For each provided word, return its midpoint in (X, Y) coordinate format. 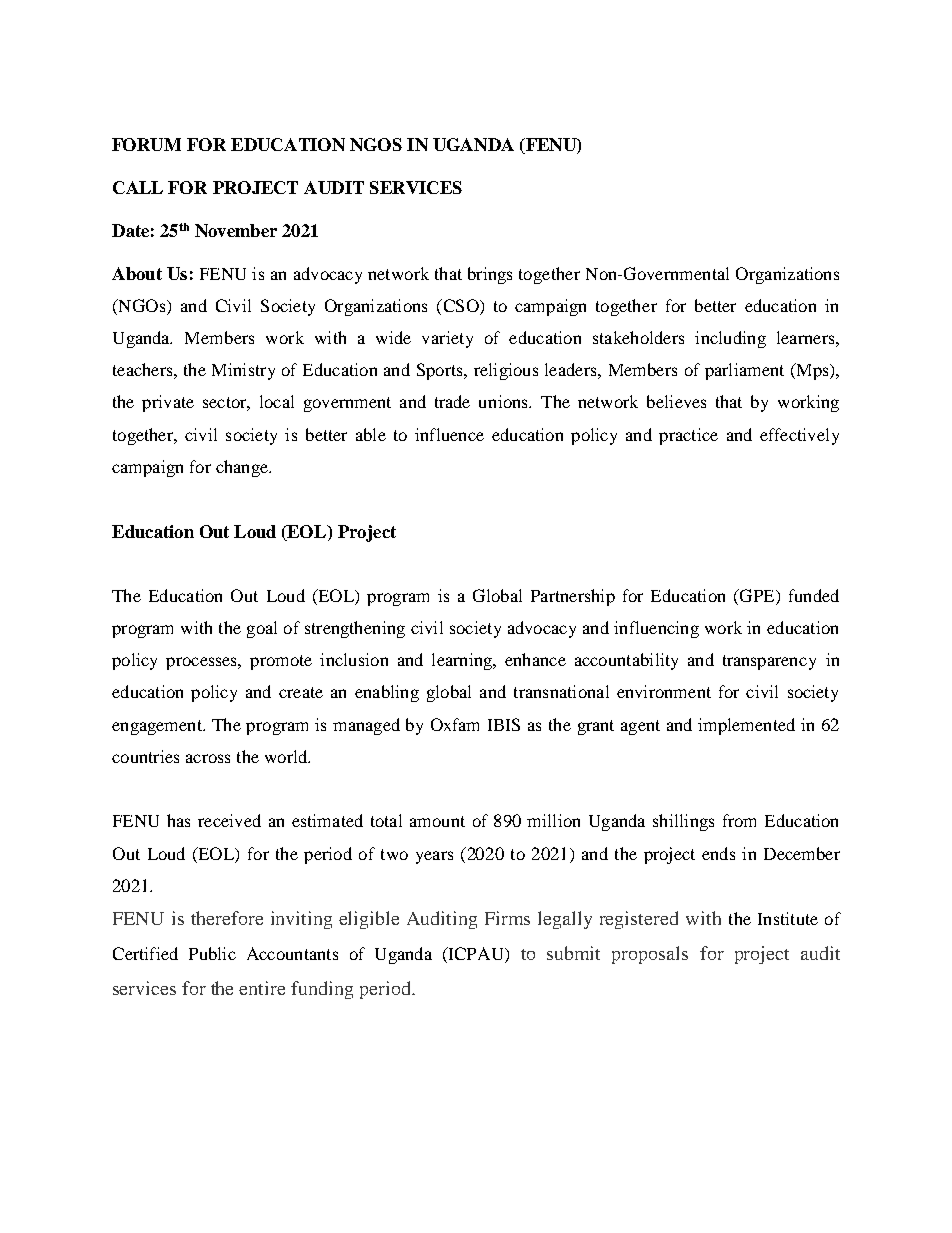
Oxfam (455, 724)
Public (212, 953)
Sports (441, 371)
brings (490, 275)
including (730, 339)
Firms (507, 918)
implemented (746, 726)
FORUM (146, 144)
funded (814, 595)
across (208, 758)
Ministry (243, 371)
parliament (744, 371)
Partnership (573, 597)
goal (262, 629)
